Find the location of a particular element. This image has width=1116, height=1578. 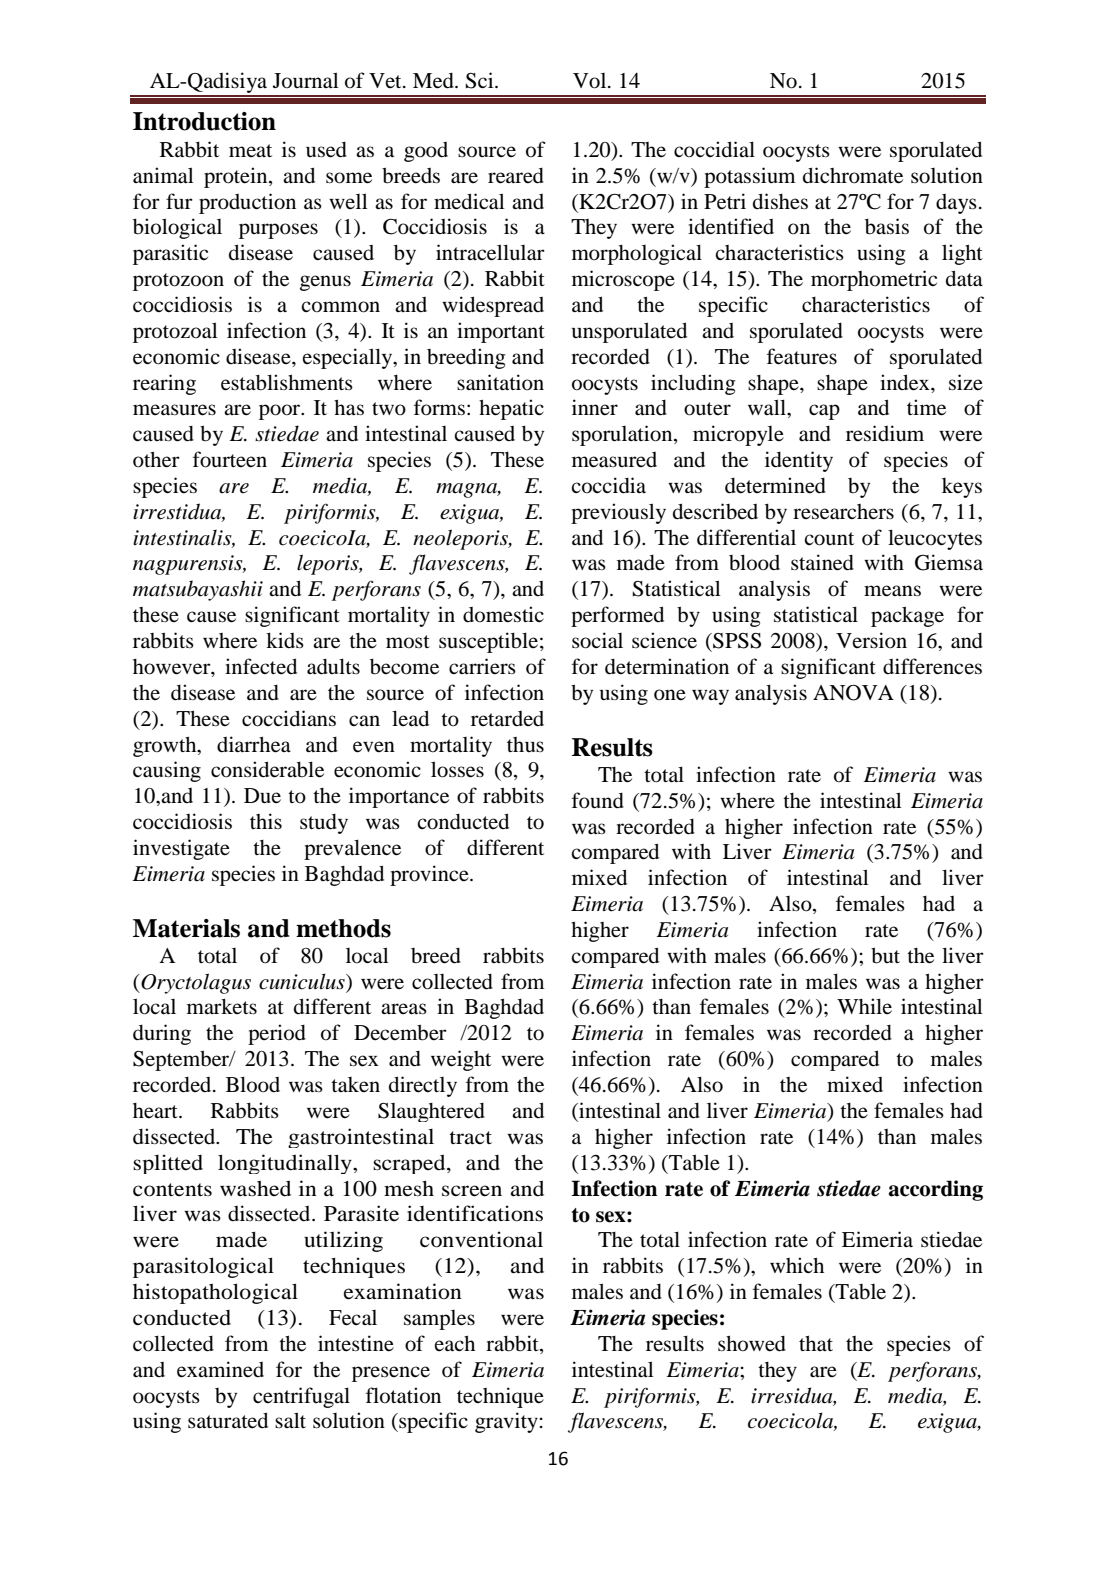

thus is located at coordinates (525, 744).
